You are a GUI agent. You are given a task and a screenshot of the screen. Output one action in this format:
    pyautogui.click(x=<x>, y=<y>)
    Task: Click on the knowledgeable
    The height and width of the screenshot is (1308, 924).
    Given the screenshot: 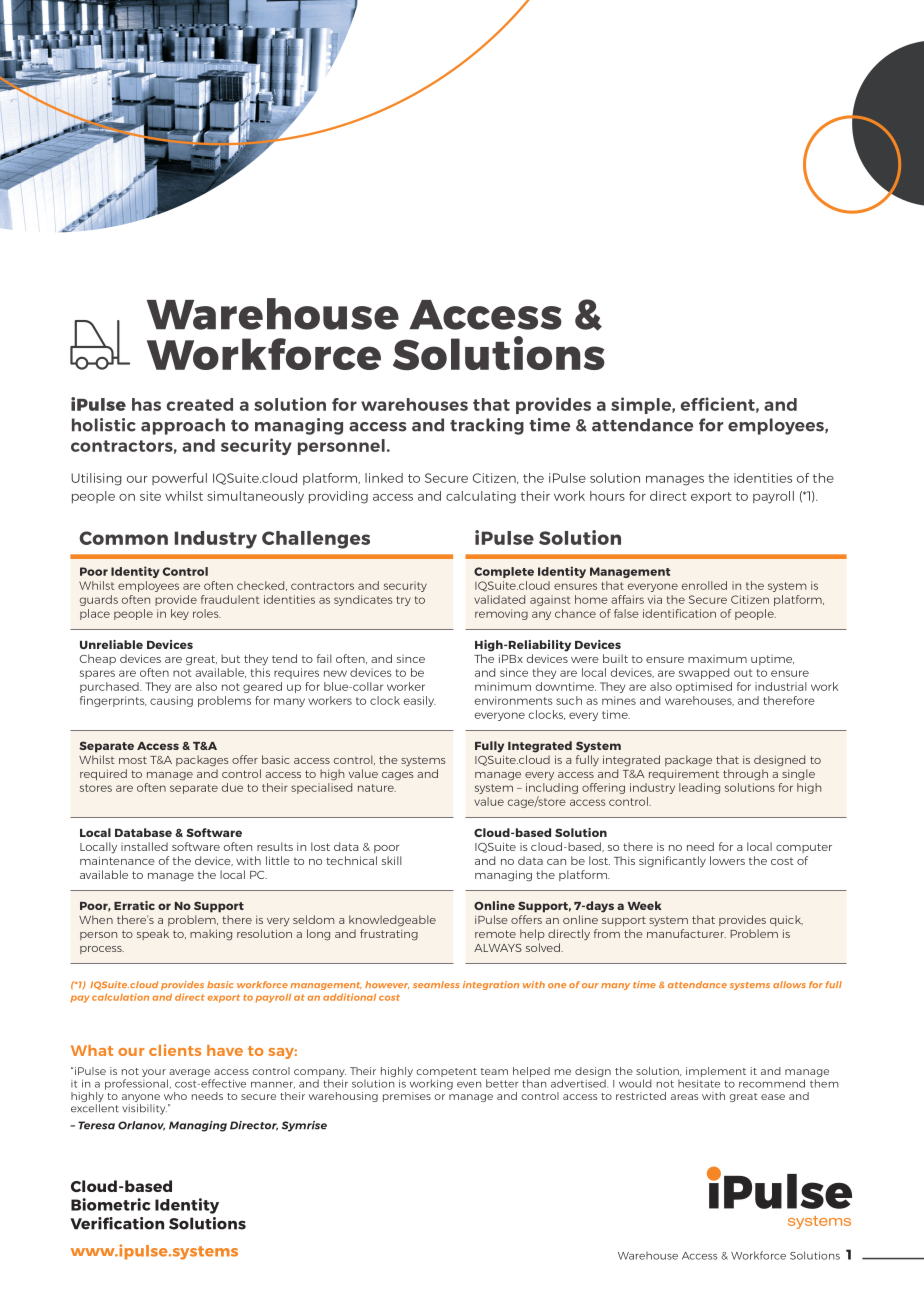 What is the action you would take?
    pyautogui.click(x=392, y=921)
